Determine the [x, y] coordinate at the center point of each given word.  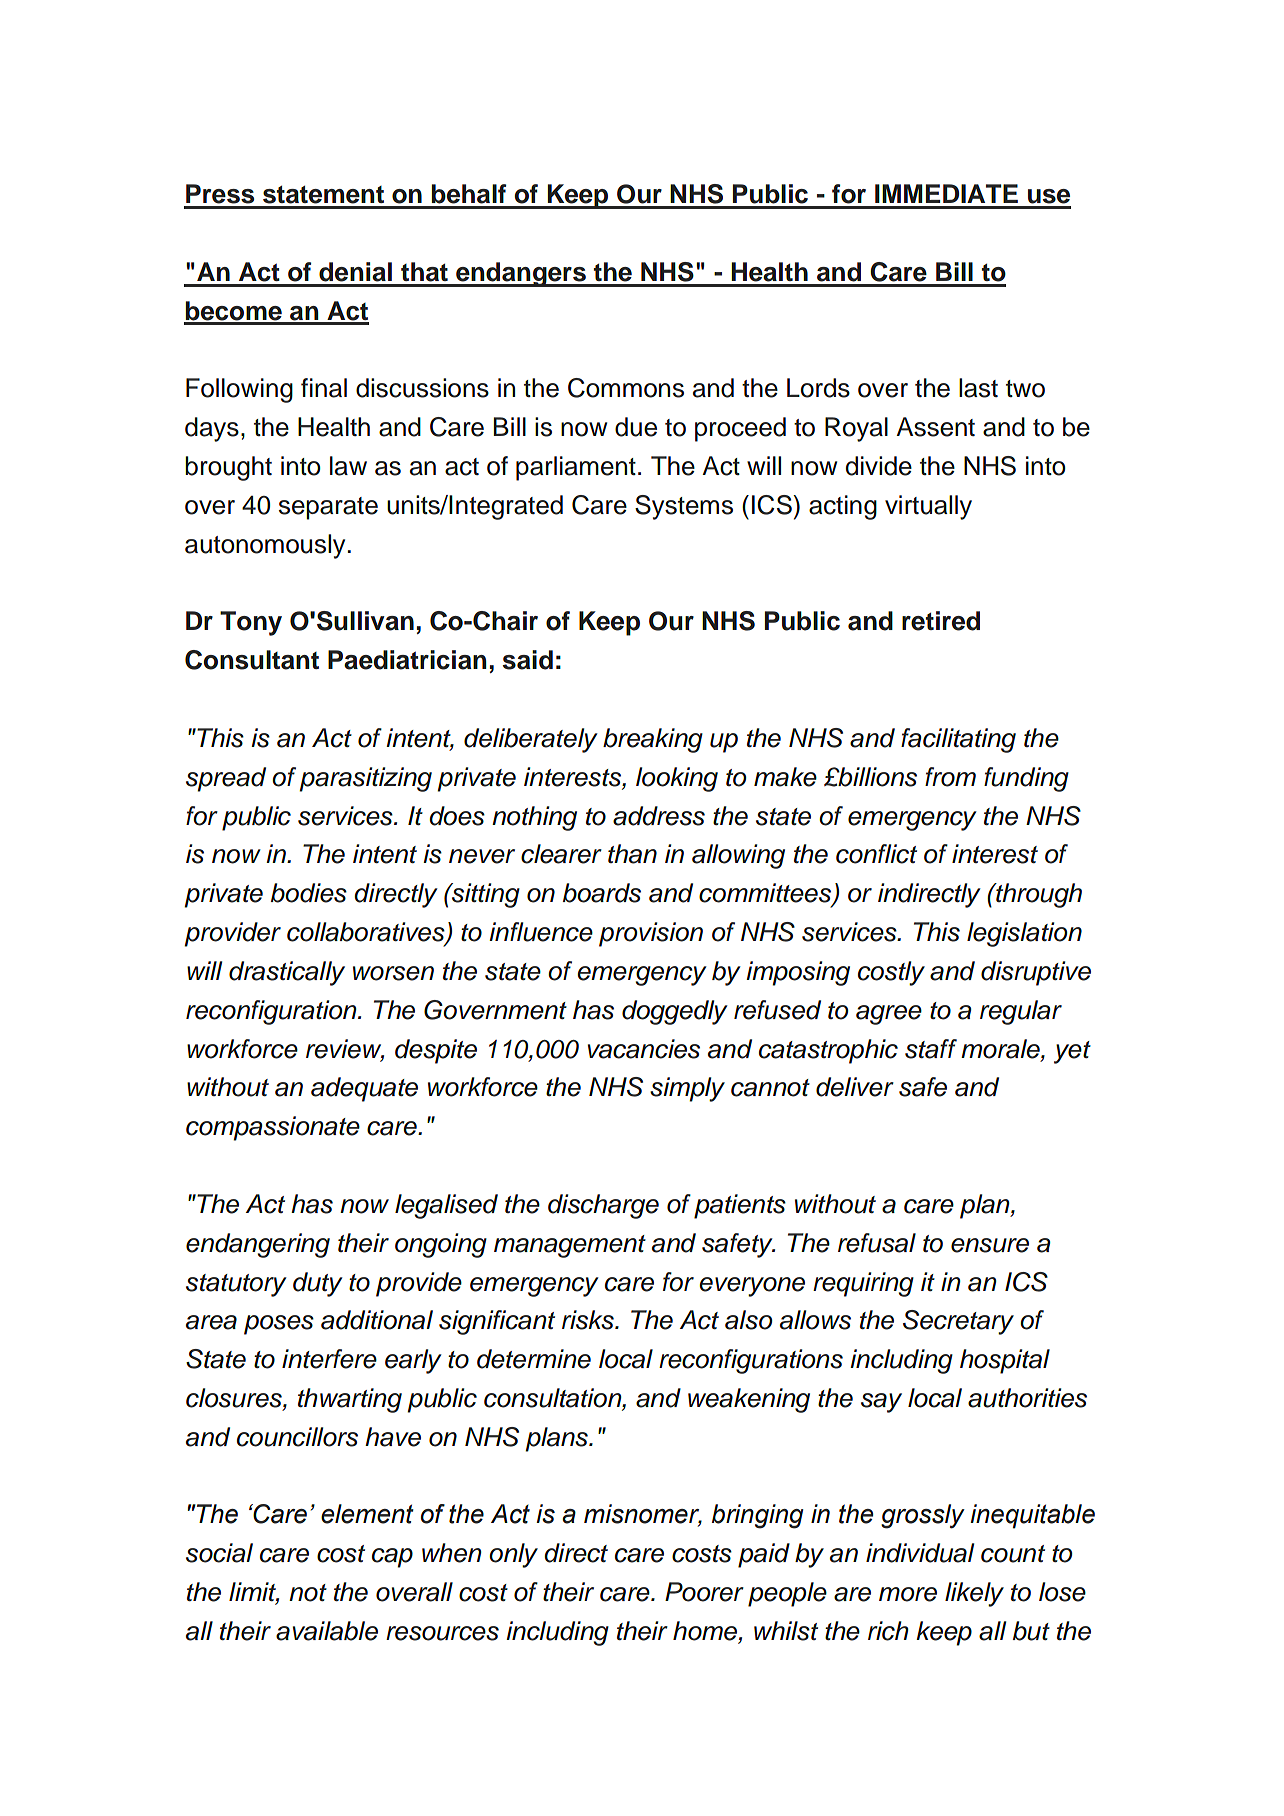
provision [651, 934]
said [528, 660]
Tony [251, 623]
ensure [990, 1245]
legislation [1024, 934]
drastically [287, 973]
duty [318, 1284]
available [327, 1631]
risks [589, 1320]
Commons [626, 388]
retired [941, 621]
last [978, 388]
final [324, 388]
